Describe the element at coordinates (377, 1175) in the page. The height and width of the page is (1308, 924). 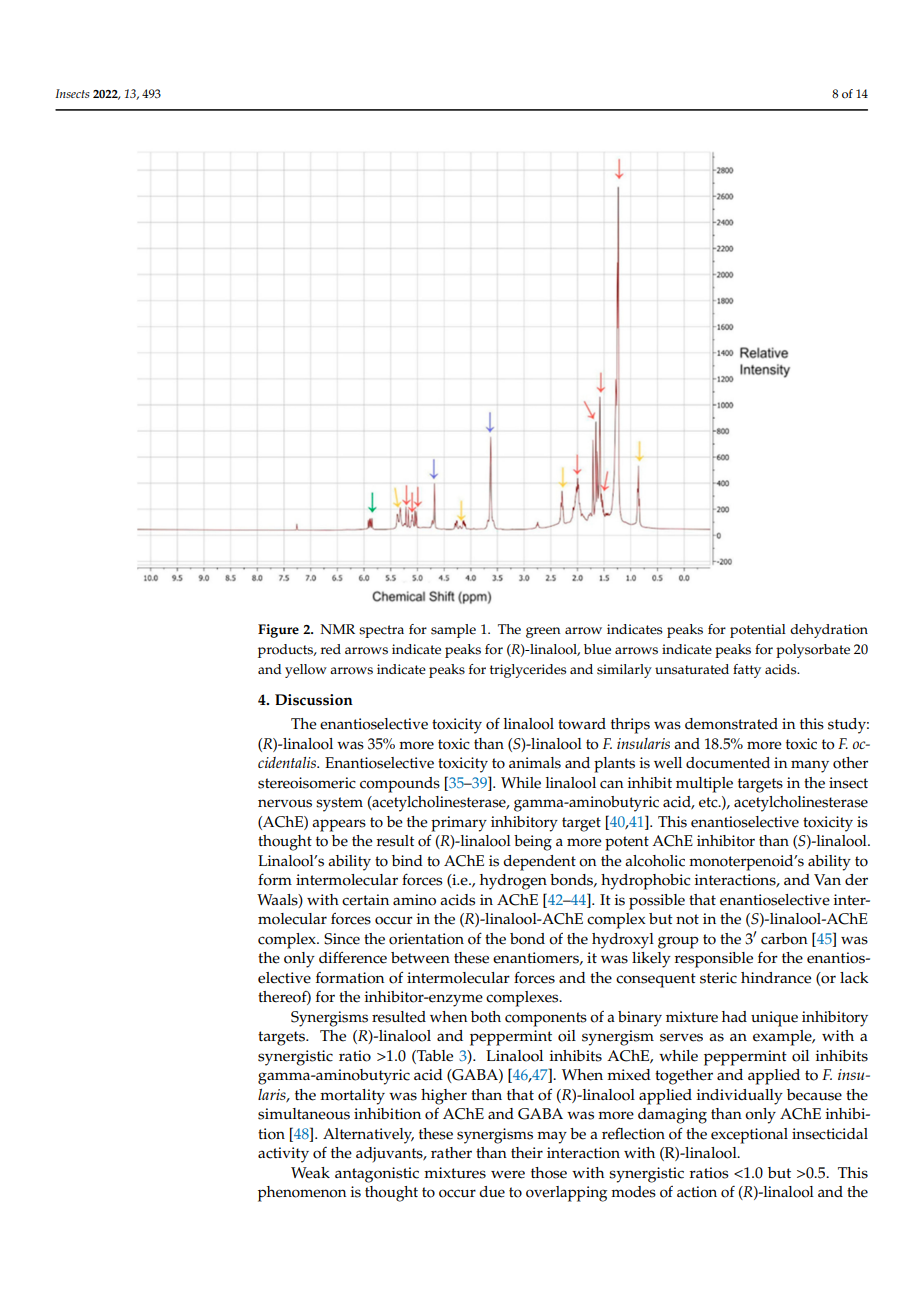
I see `antagonistic` at that location.
